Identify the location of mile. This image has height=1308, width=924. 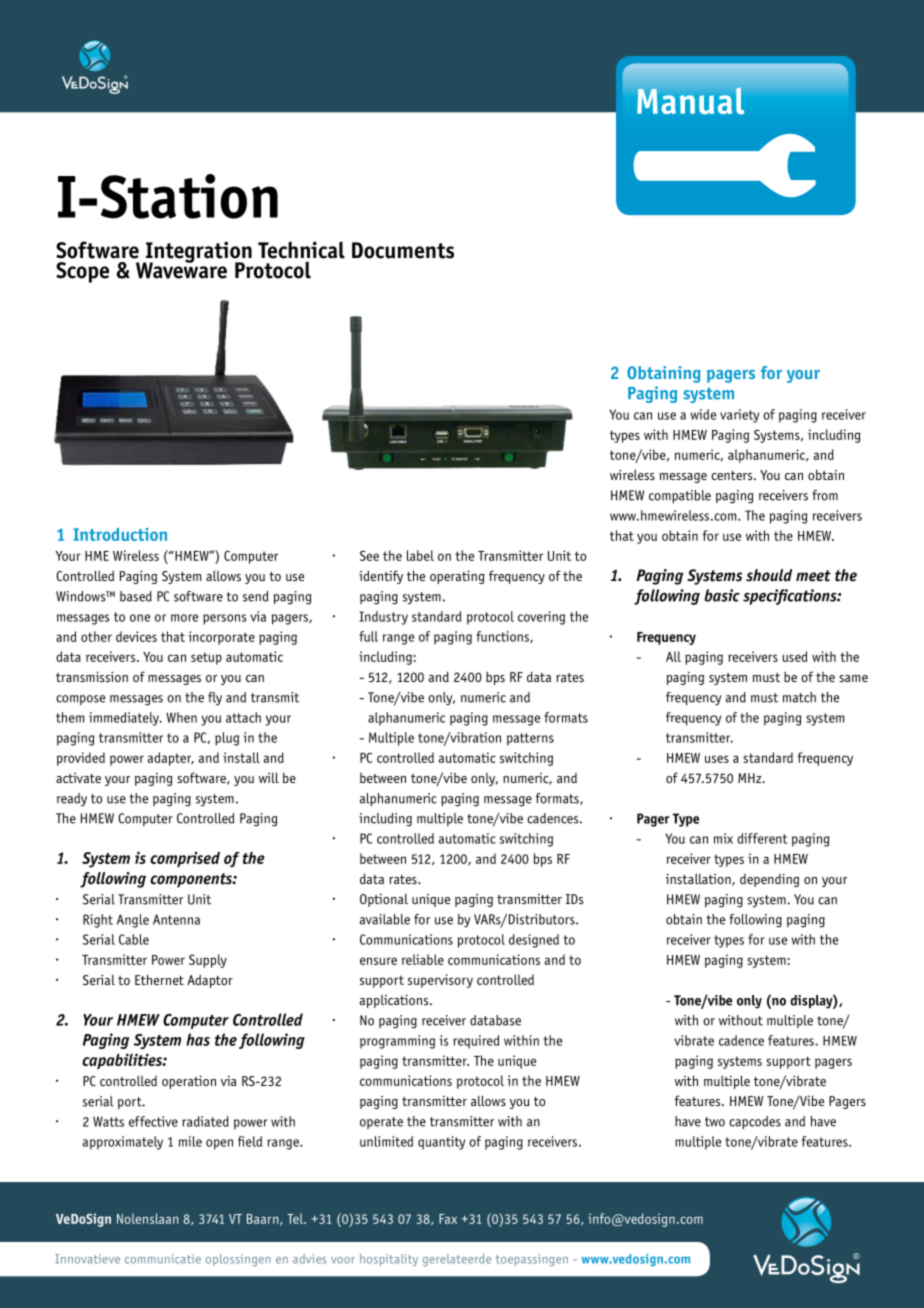
(190, 1141).
